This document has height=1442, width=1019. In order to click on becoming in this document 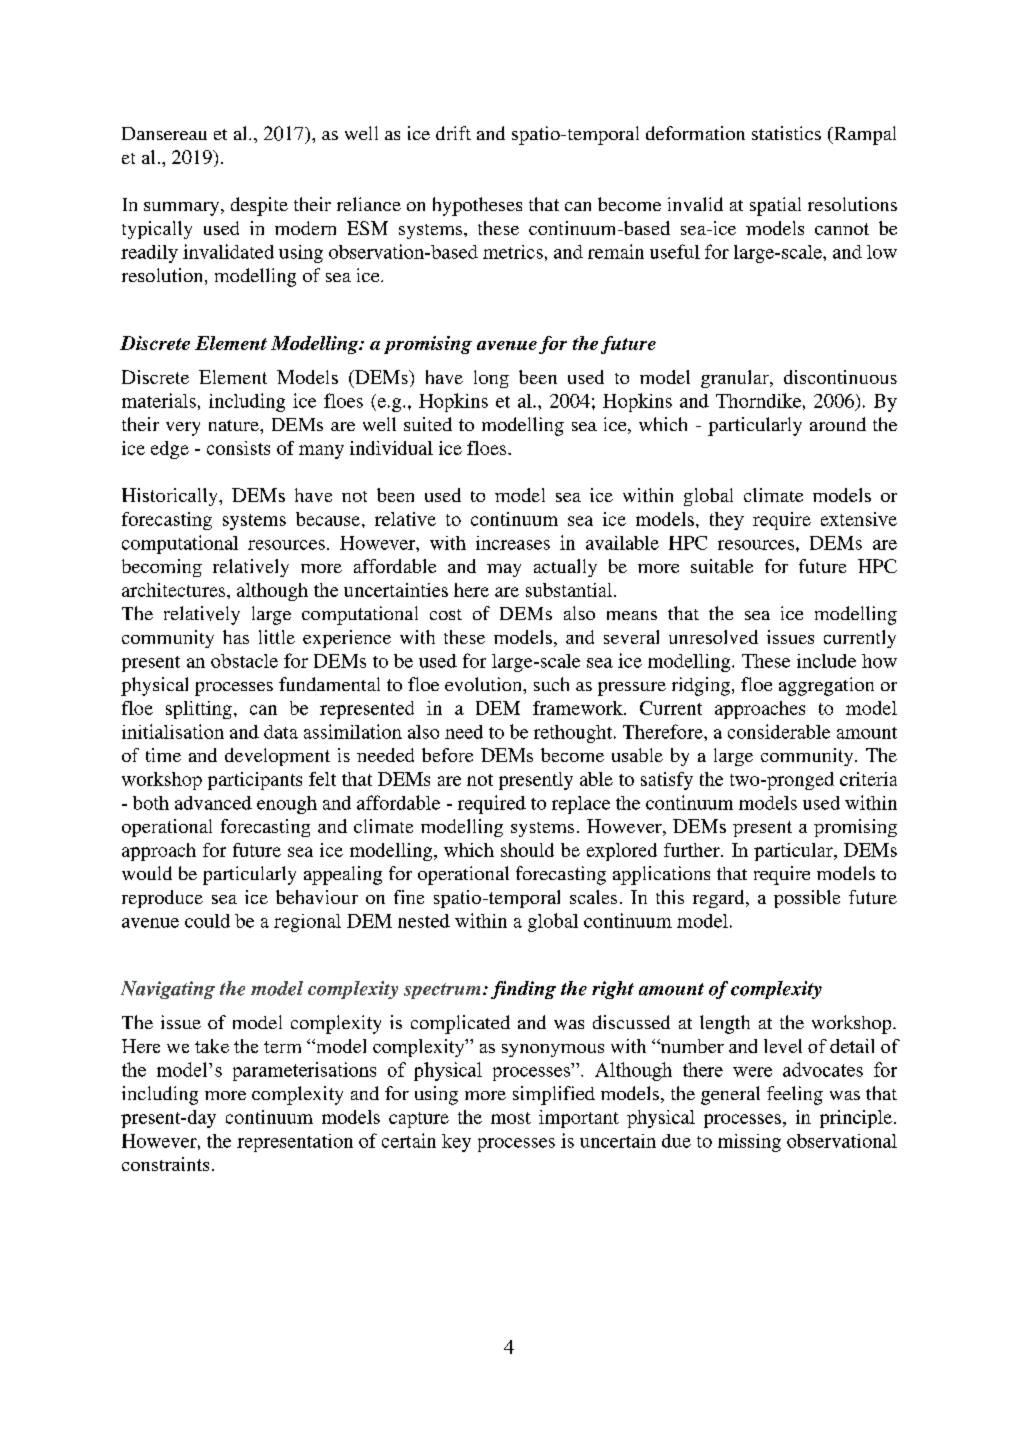, I will do `click(162, 568)`.
